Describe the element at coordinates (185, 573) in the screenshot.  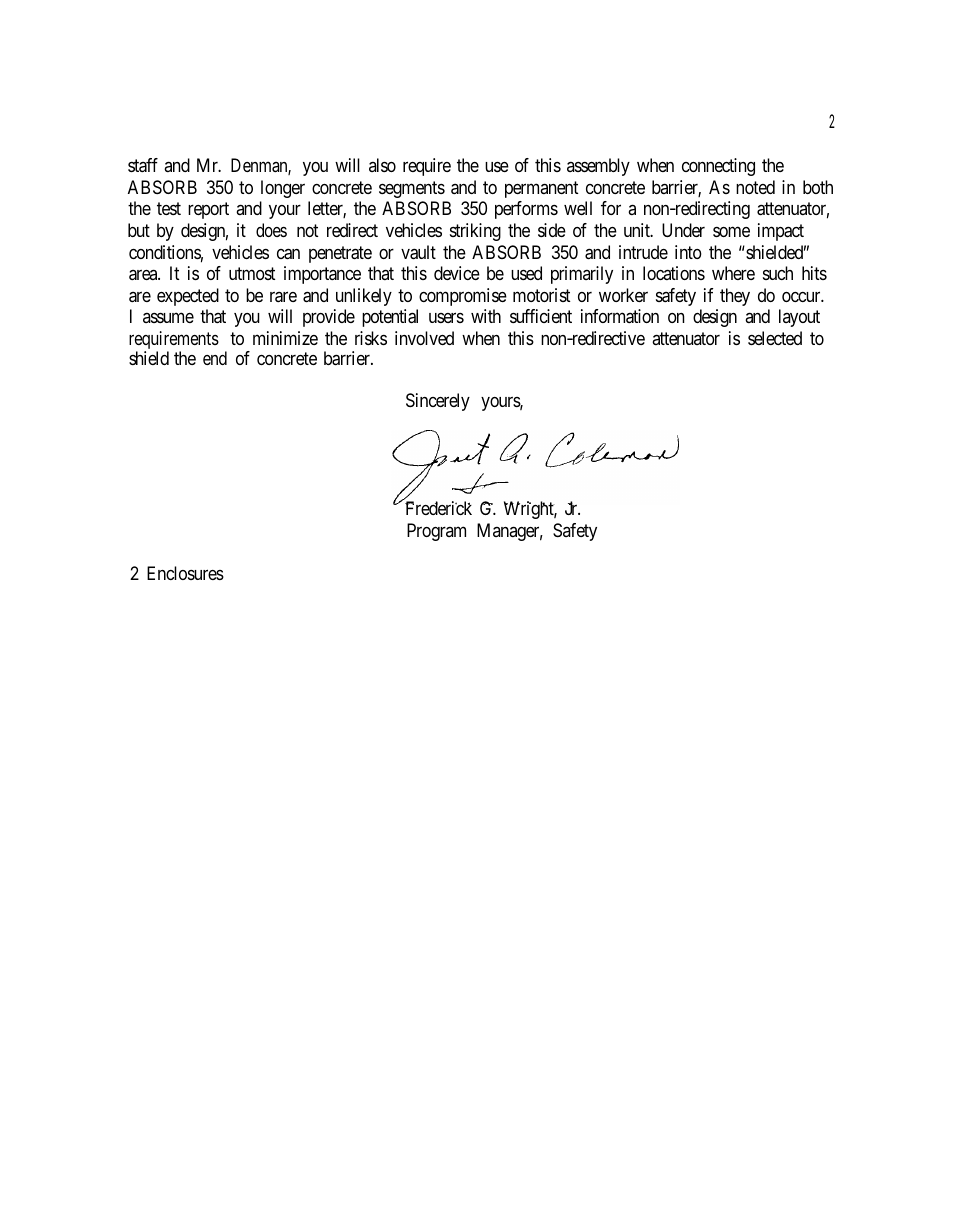
I see `Enclosures` at that location.
